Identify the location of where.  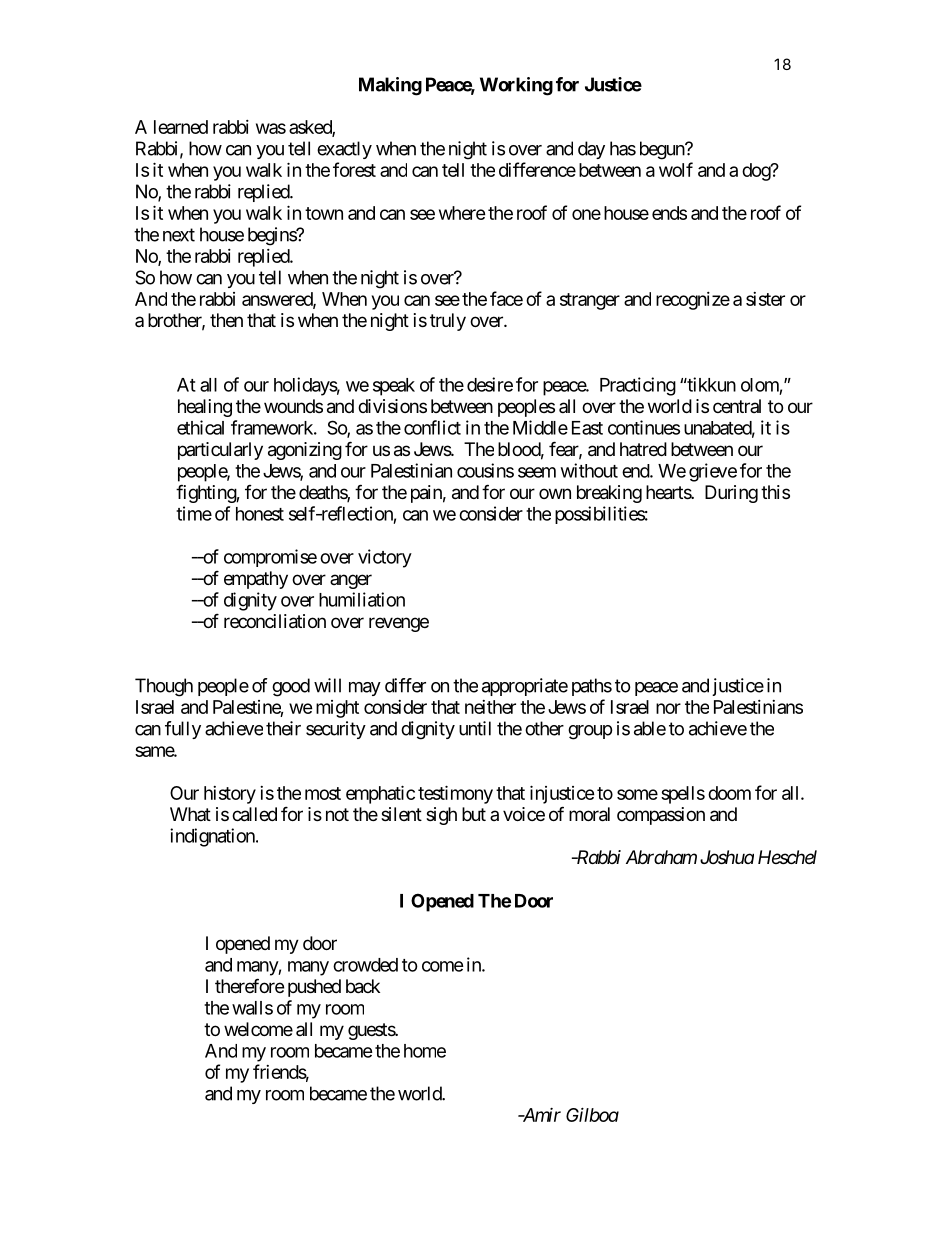
(462, 213).
